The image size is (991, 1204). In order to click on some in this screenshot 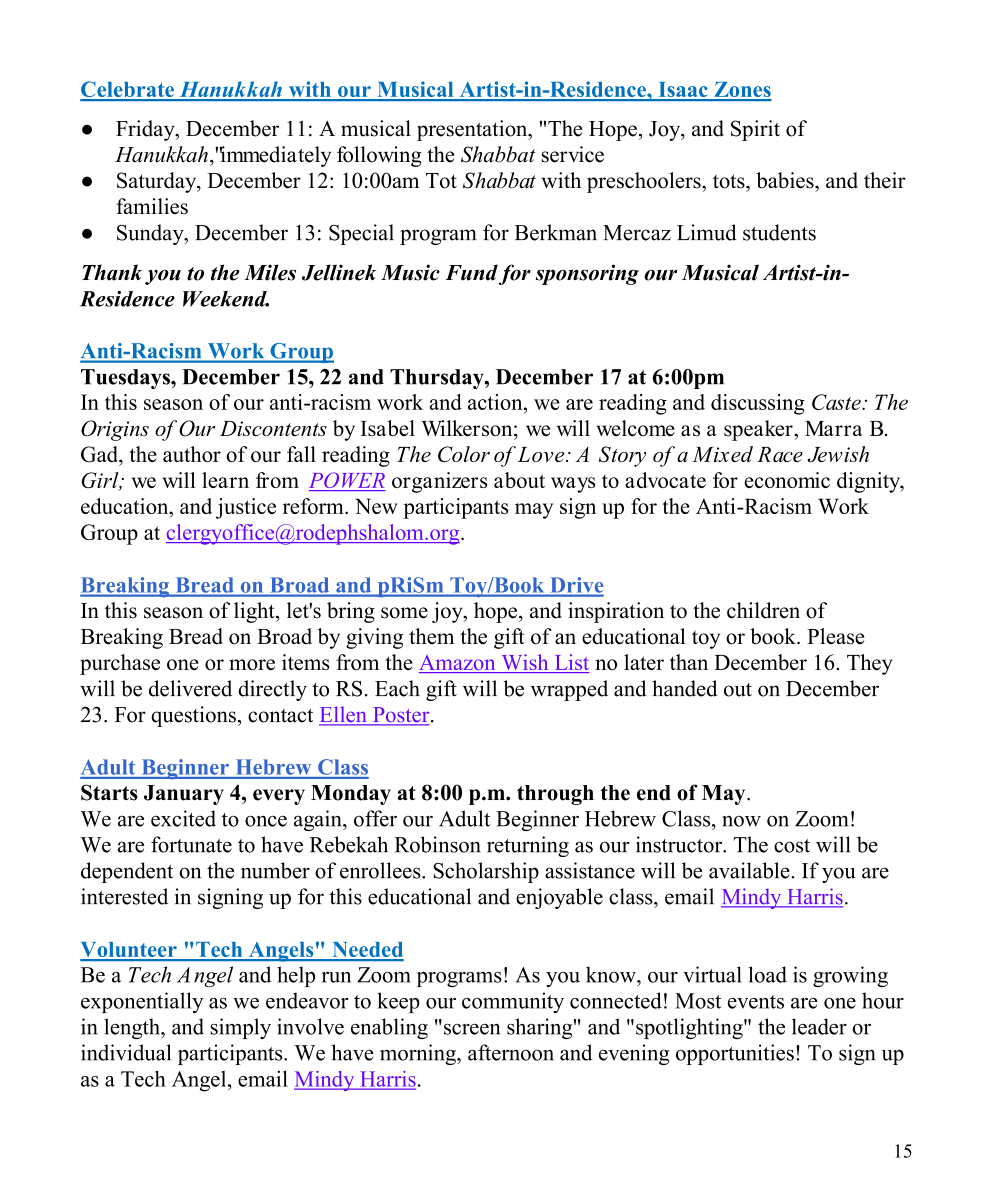, I will do `click(404, 613)`.
